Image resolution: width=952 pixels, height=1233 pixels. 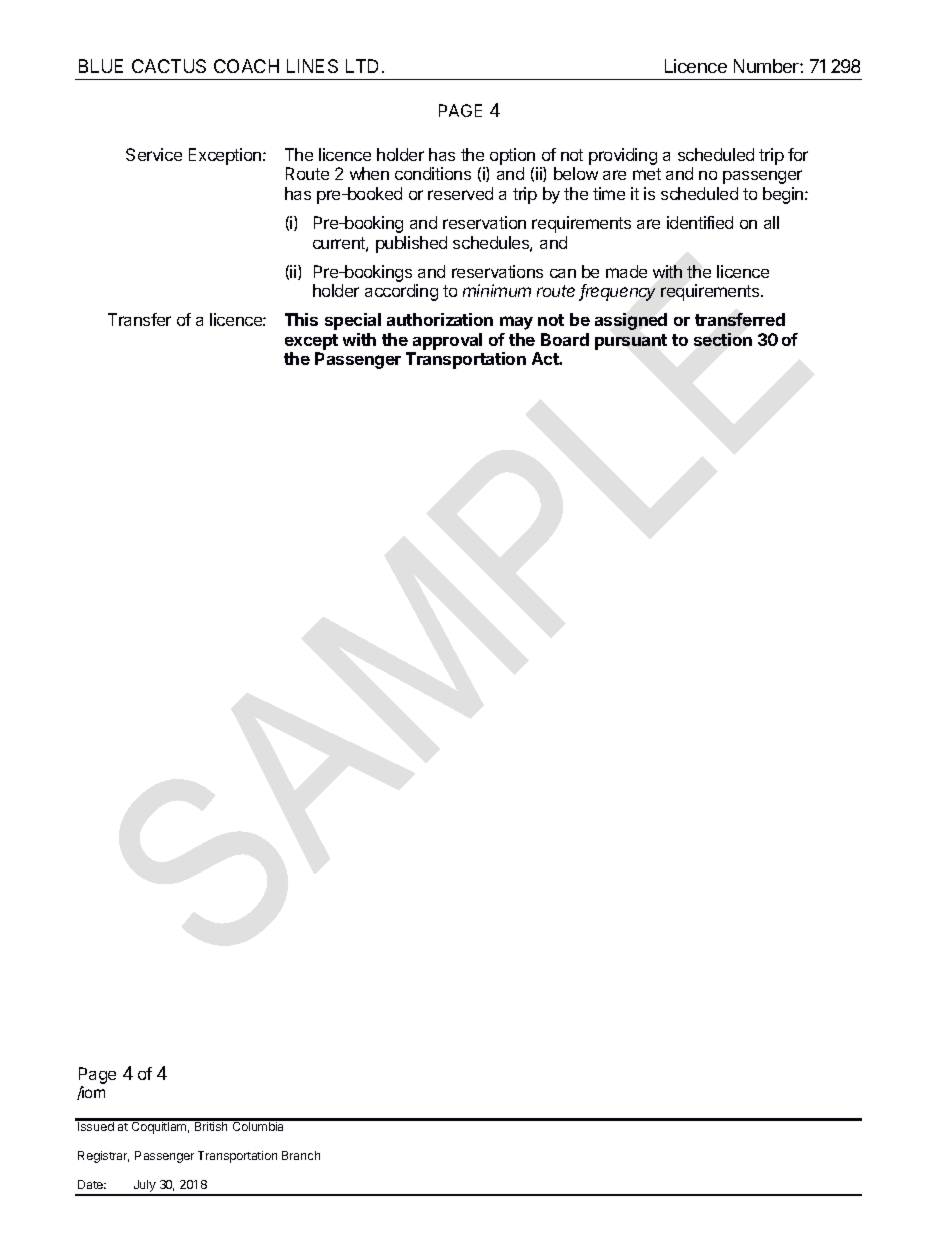 I want to click on This, so click(x=301, y=319).
